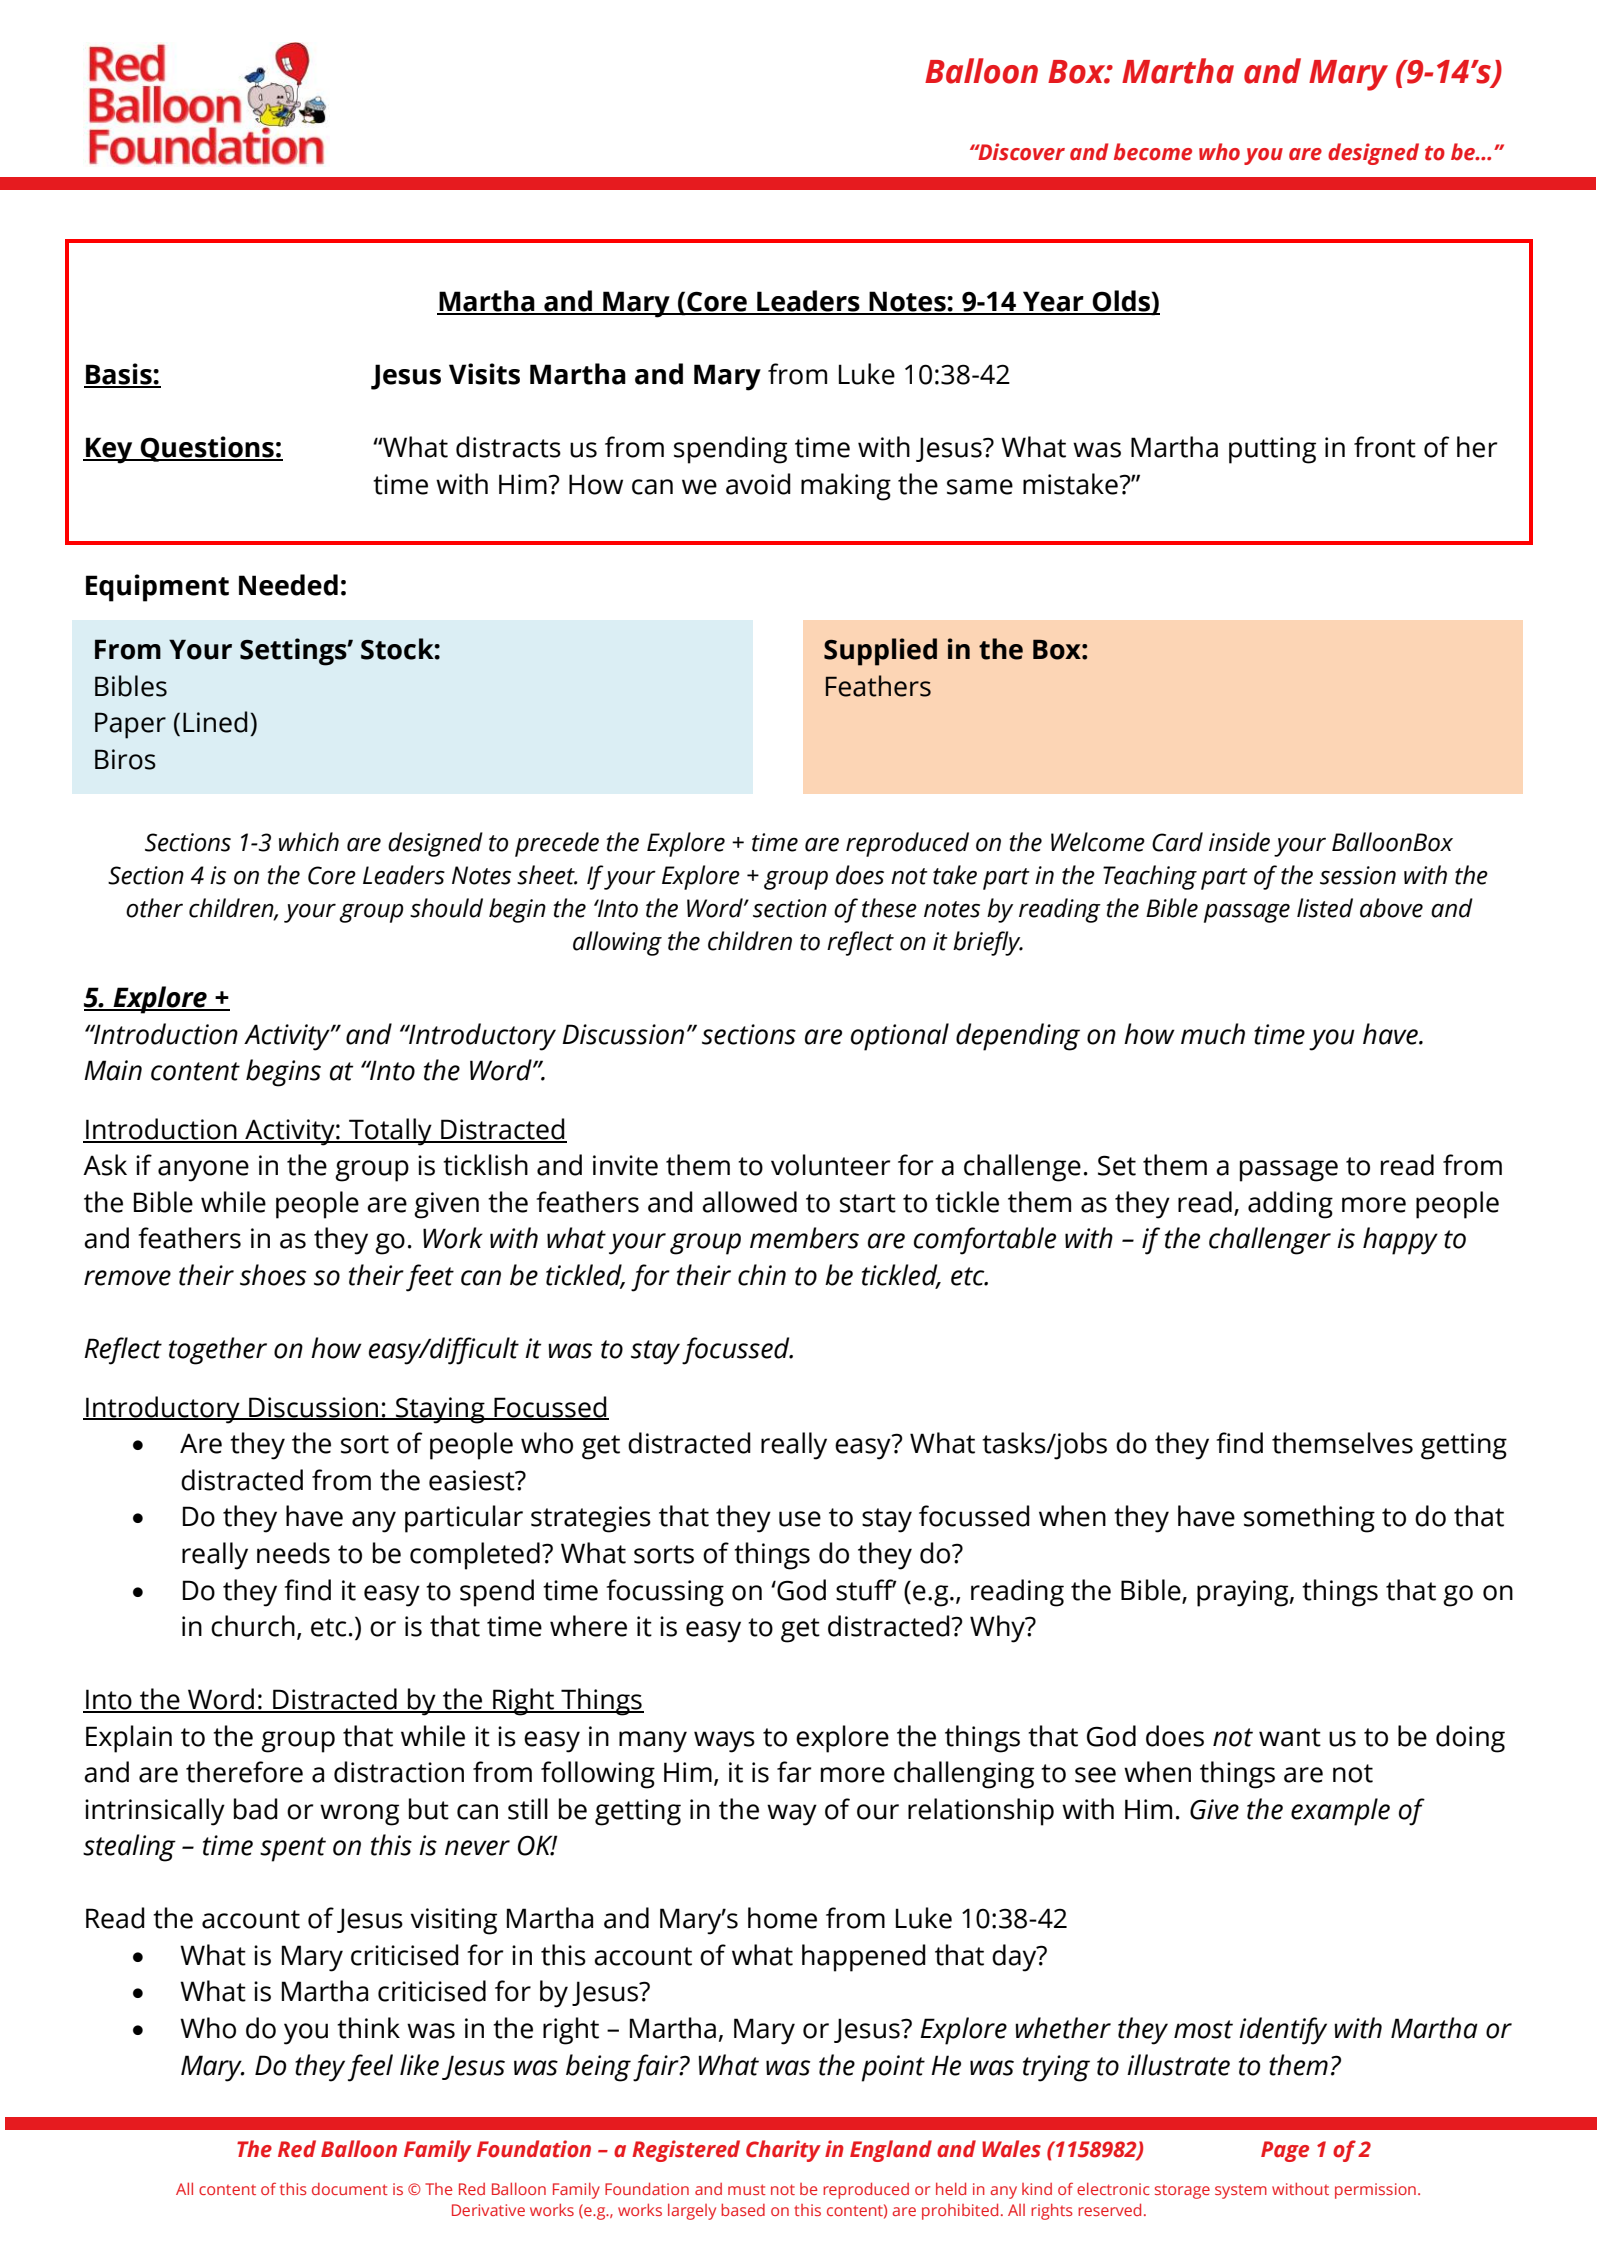 Image resolution: width=1597 pixels, height=2259 pixels. I want to click on anyone, so click(203, 1171).
